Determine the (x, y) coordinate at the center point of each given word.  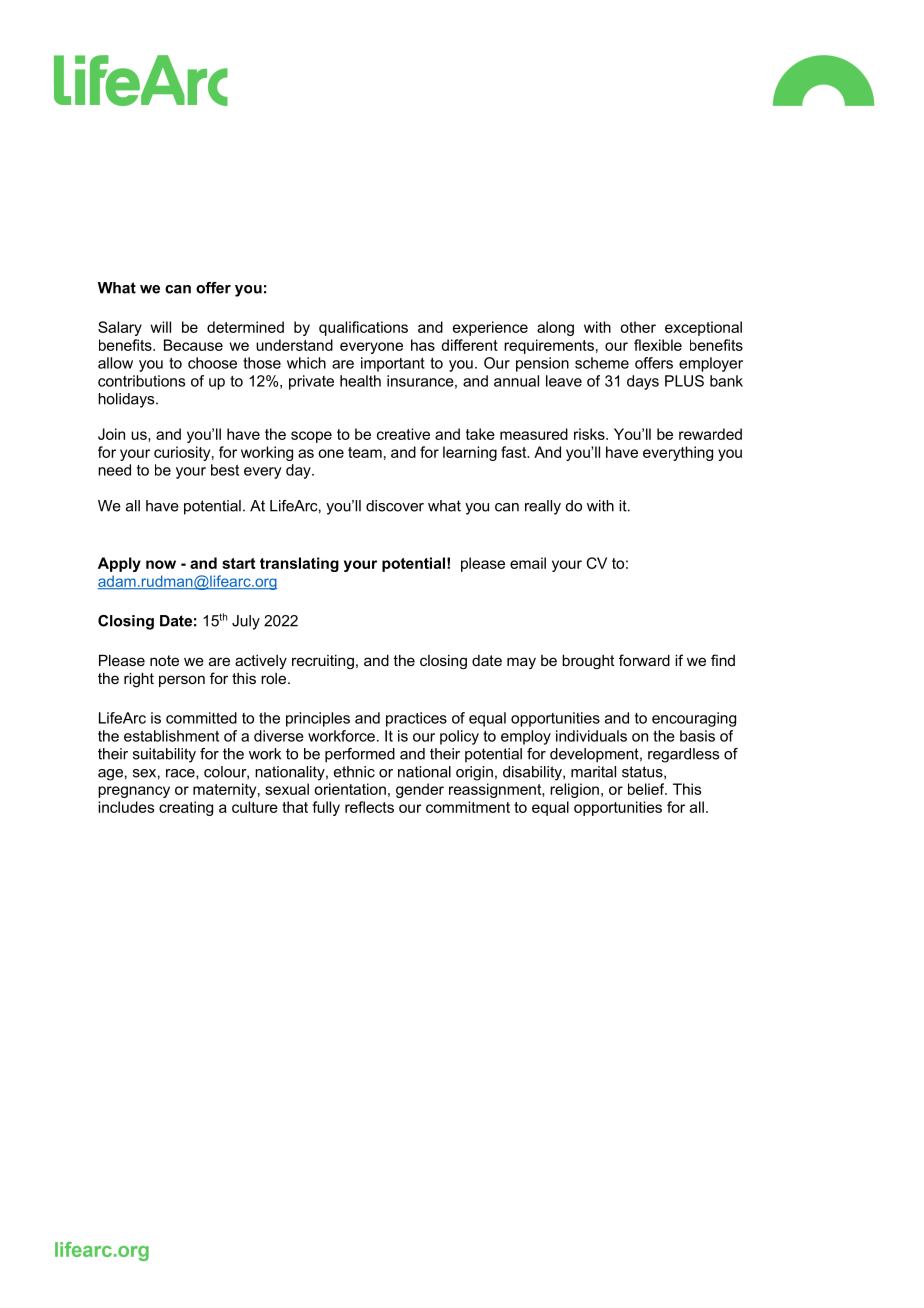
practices (416, 719)
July (246, 622)
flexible (658, 345)
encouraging (694, 719)
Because (193, 345)
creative (403, 434)
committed (201, 718)
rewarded (710, 434)
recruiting (323, 661)
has (423, 345)
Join (111, 434)
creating (186, 808)
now (161, 564)
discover (395, 506)
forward (644, 660)
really (543, 507)
